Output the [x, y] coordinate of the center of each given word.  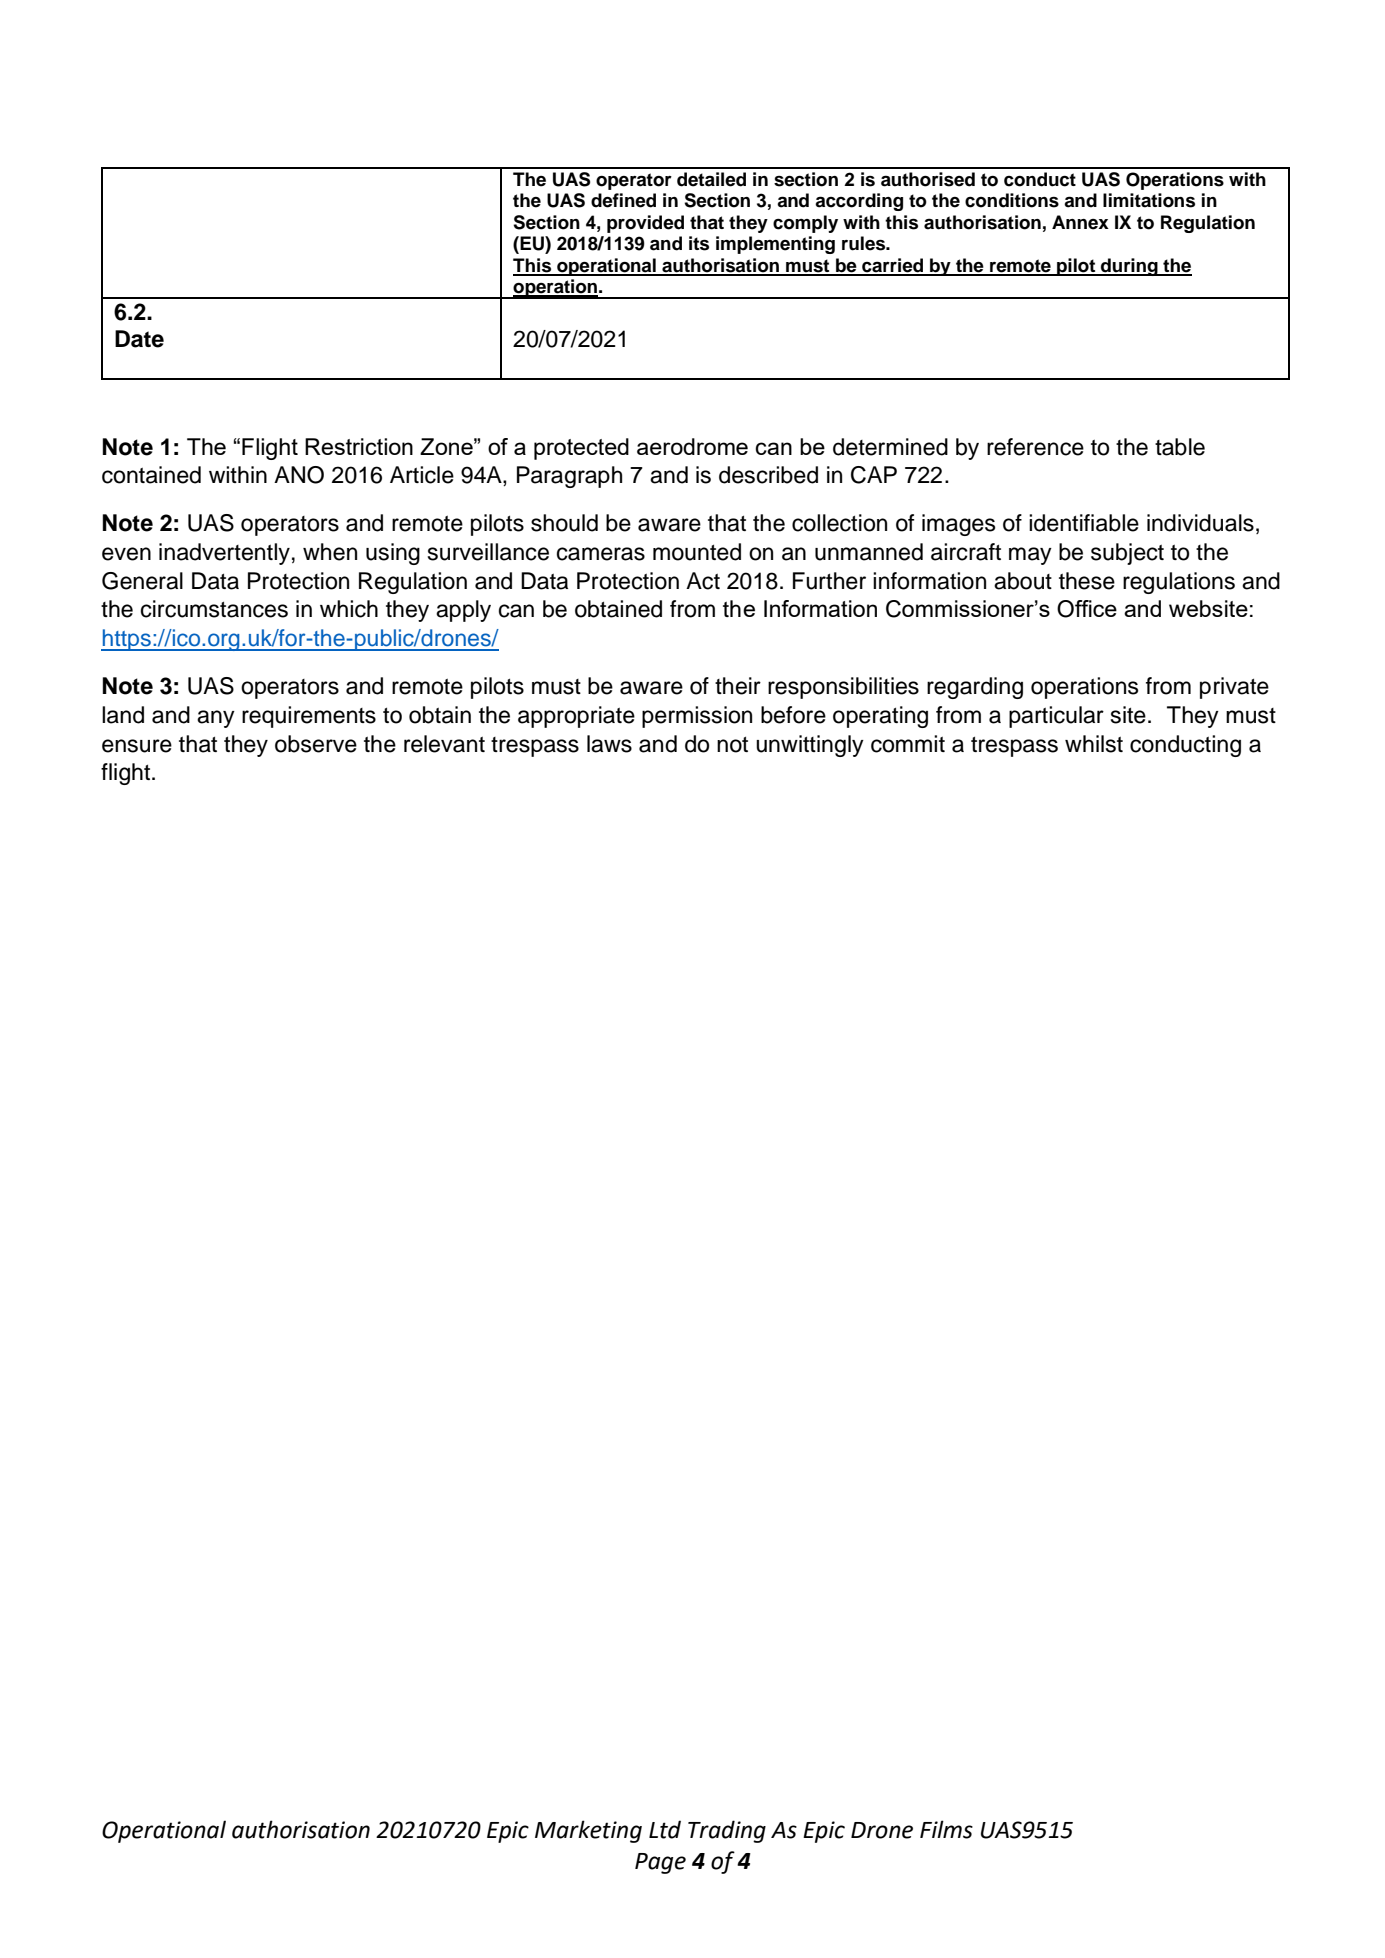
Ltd [665, 1829]
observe [316, 744]
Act [703, 581]
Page [660, 1863]
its [699, 243]
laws [609, 744]
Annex [1080, 222]
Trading [727, 1831]
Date [139, 339]
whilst [1094, 744]
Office [1087, 609]
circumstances [214, 609]
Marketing [588, 1831]
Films [946, 1829]
